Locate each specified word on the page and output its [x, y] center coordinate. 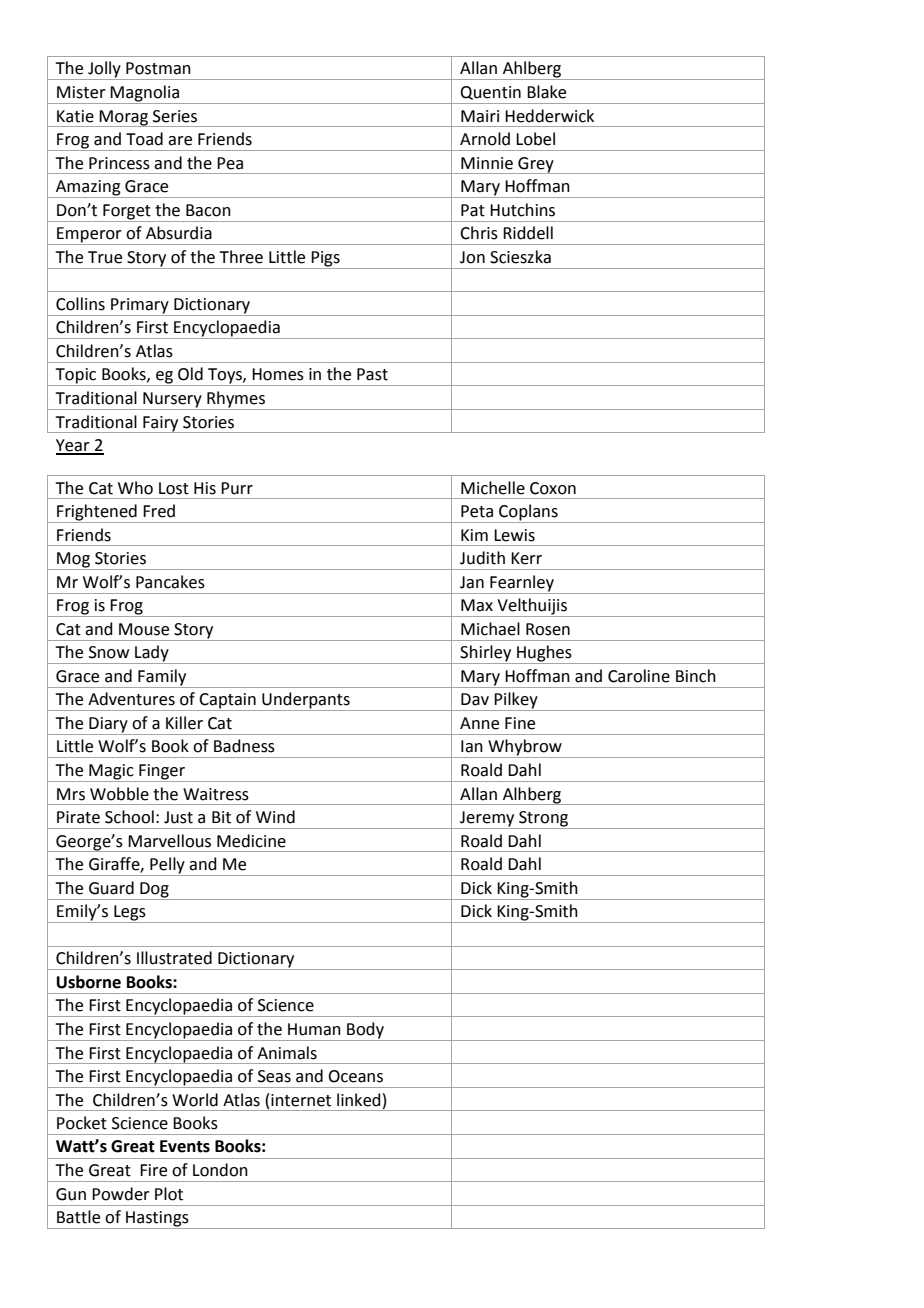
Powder [121, 1194]
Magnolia [145, 94]
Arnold [485, 139]
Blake [546, 92]
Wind [275, 817]
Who [135, 488]
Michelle [493, 488]
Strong [544, 820]
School [129, 817]
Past [372, 374]
